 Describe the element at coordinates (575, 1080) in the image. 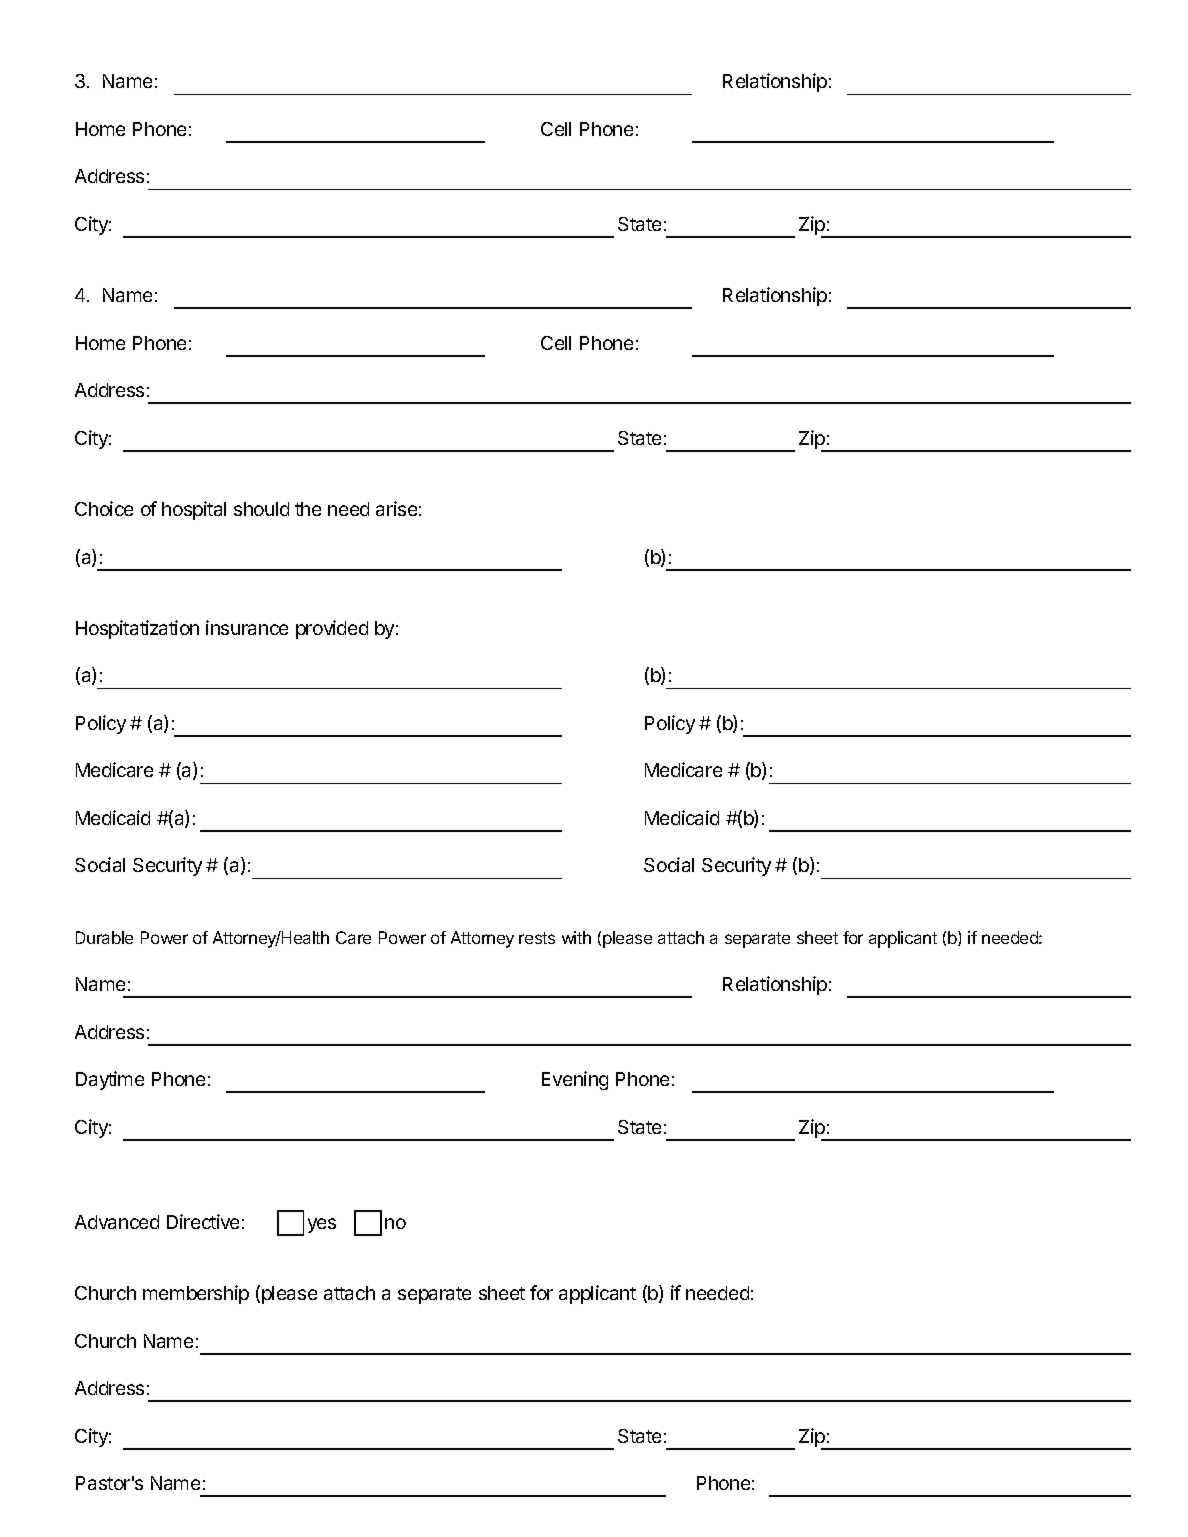

I see `Evening` at that location.
